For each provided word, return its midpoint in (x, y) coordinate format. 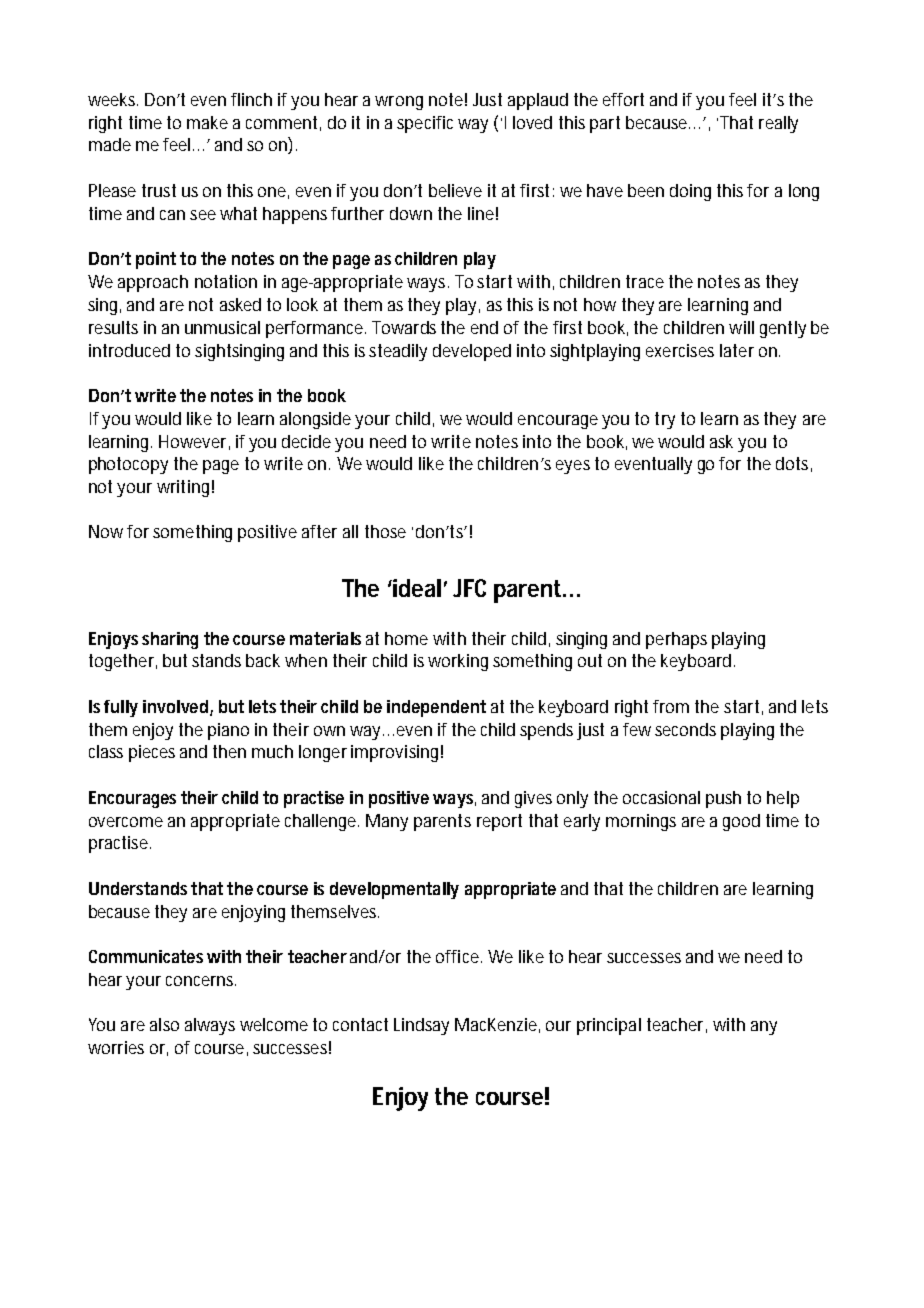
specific (425, 124)
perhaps (676, 640)
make (207, 122)
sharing (170, 640)
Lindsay (421, 1026)
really (778, 124)
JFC (469, 588)
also (164, 1024)
